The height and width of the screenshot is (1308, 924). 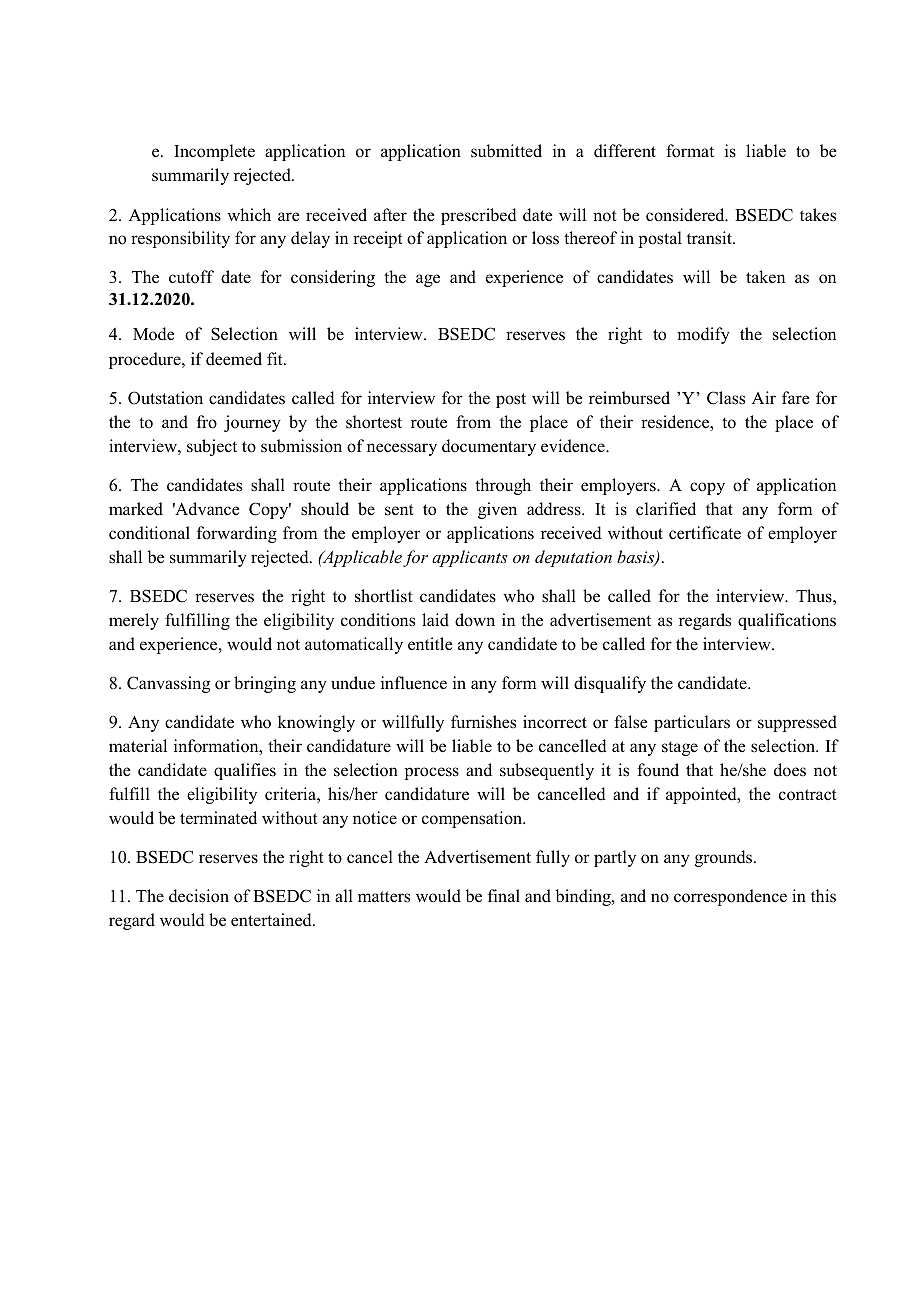 I want to click on Incomplete, so click(x=214, y=152).
